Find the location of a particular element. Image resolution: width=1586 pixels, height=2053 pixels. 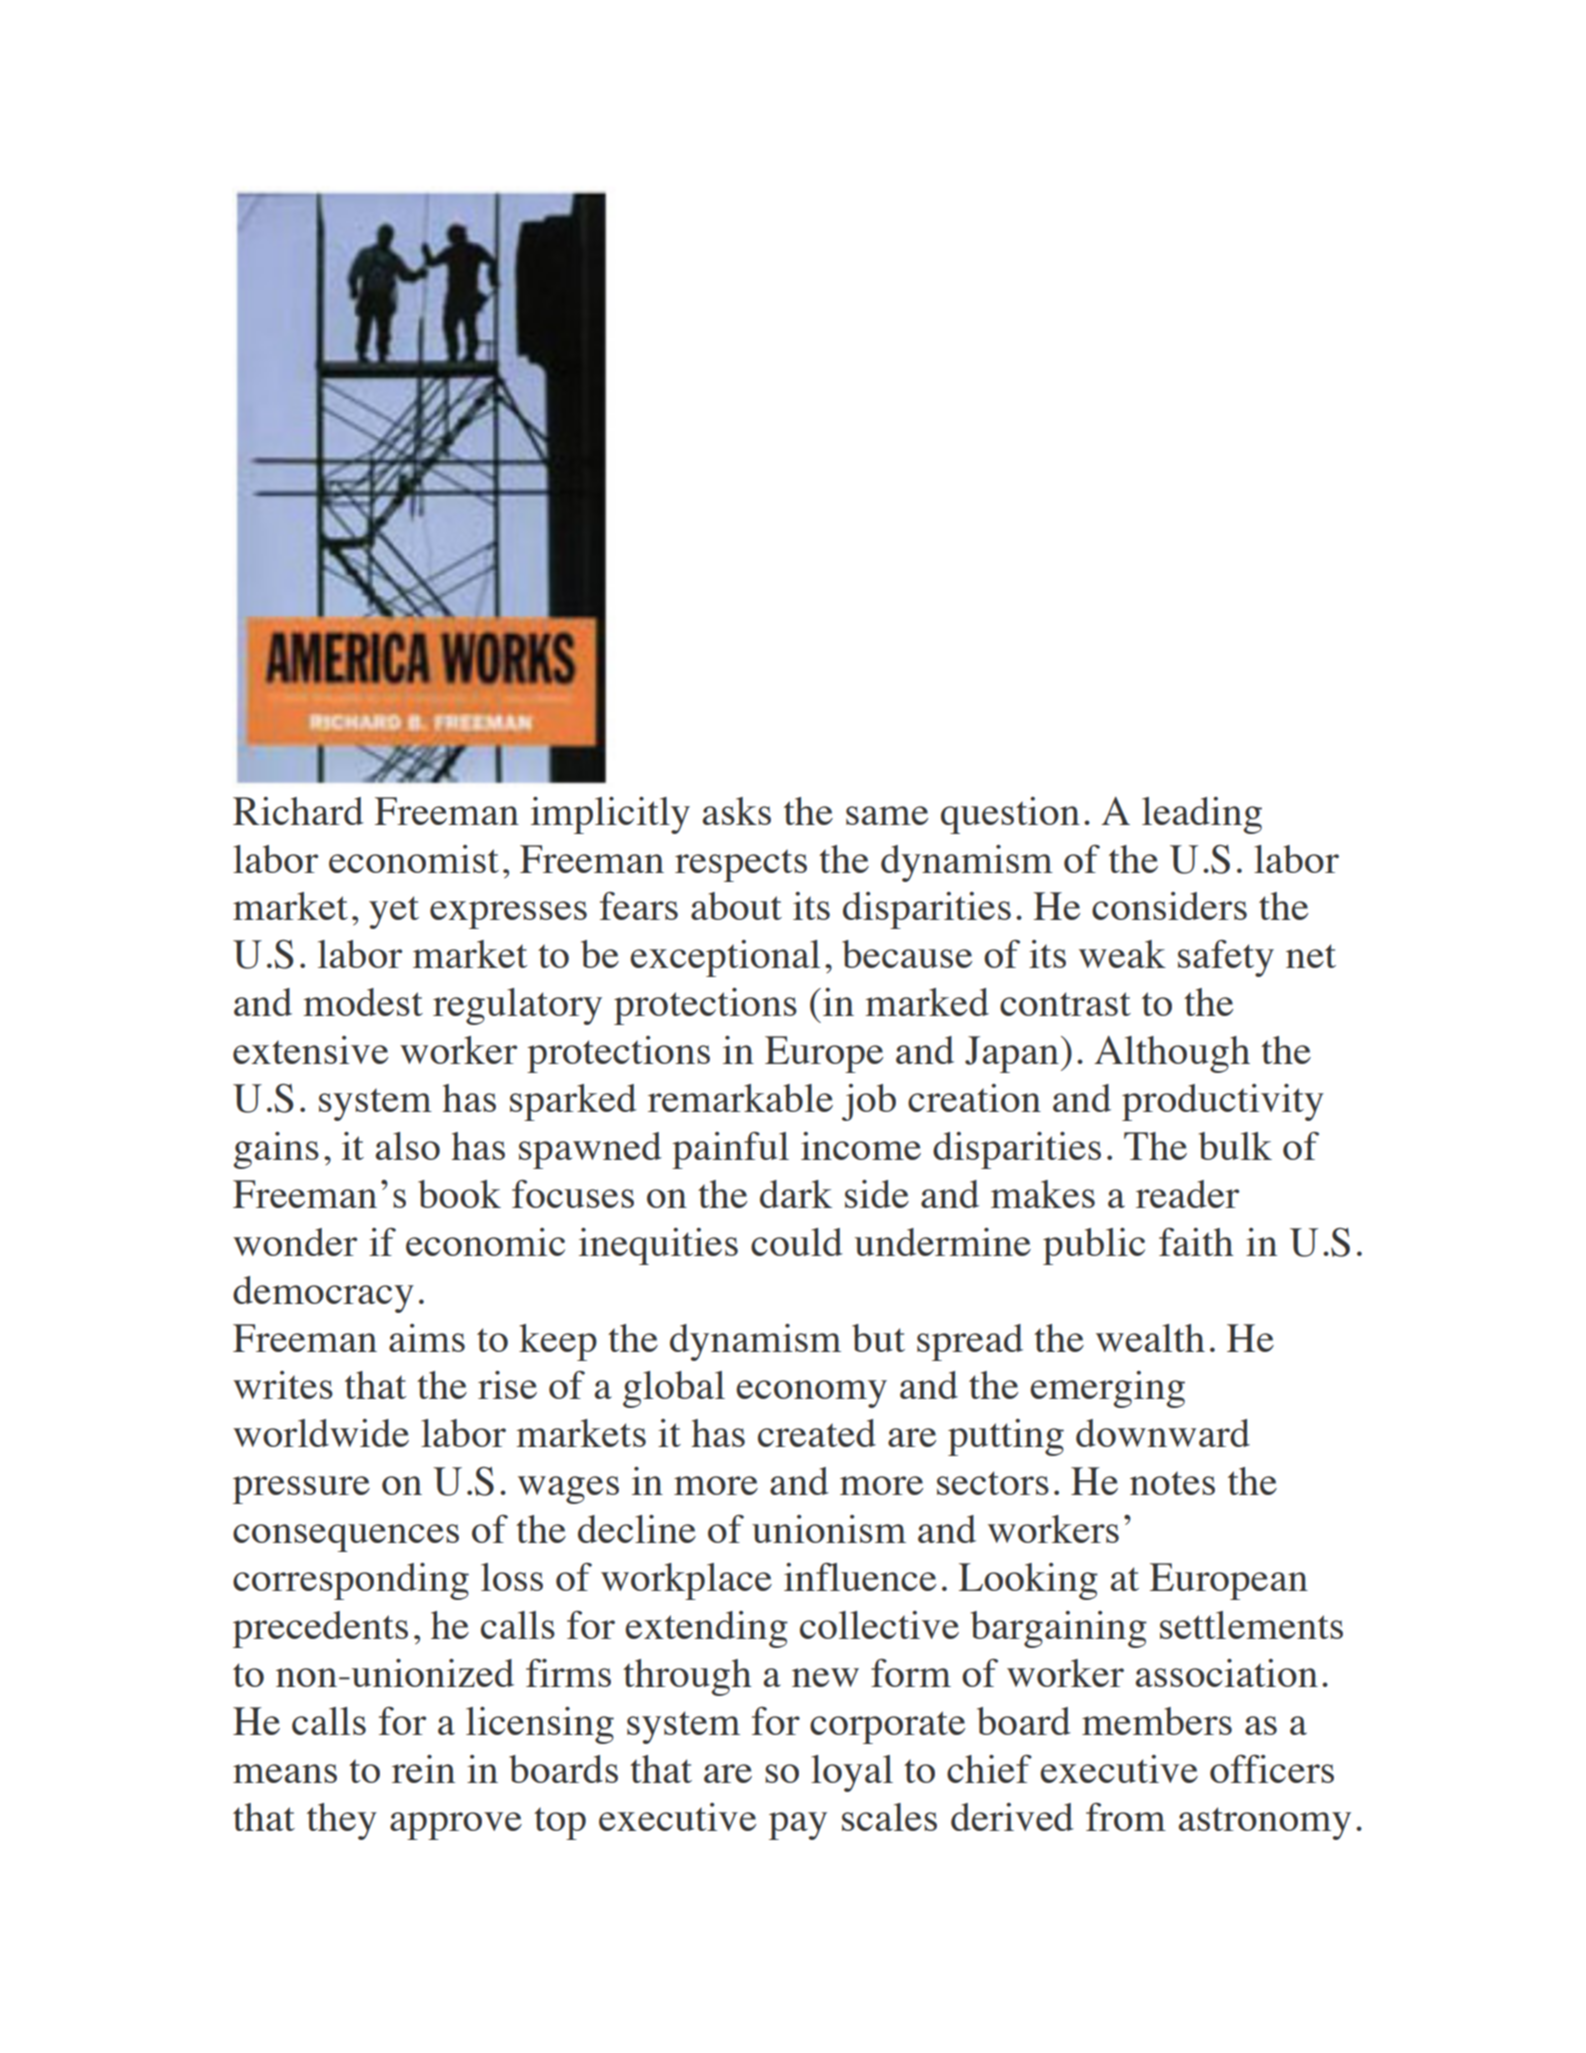

economist is located at coordinates (414, 859).
